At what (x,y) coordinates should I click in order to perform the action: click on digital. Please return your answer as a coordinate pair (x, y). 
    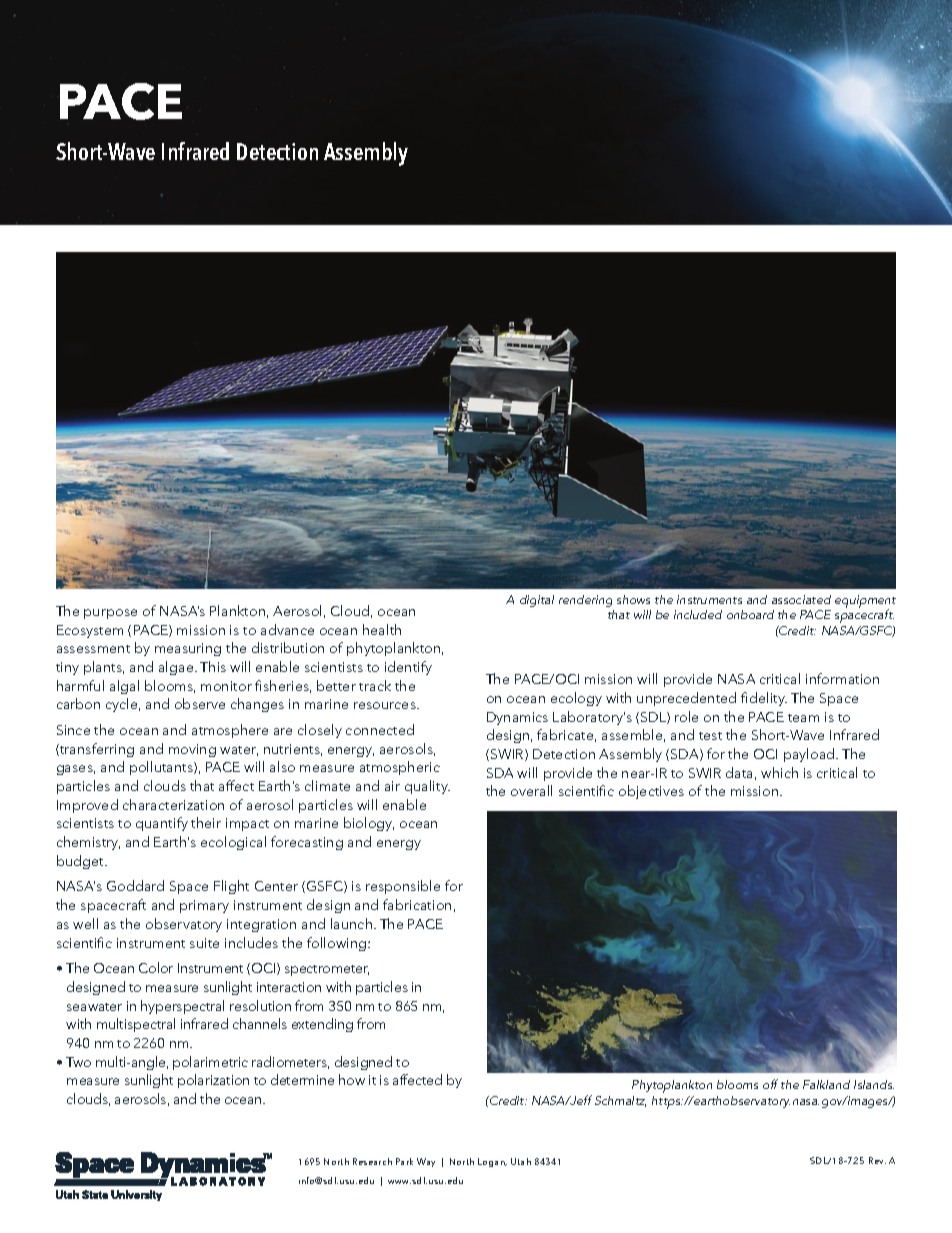
    Looking at the image, I should click on (537, 601).
